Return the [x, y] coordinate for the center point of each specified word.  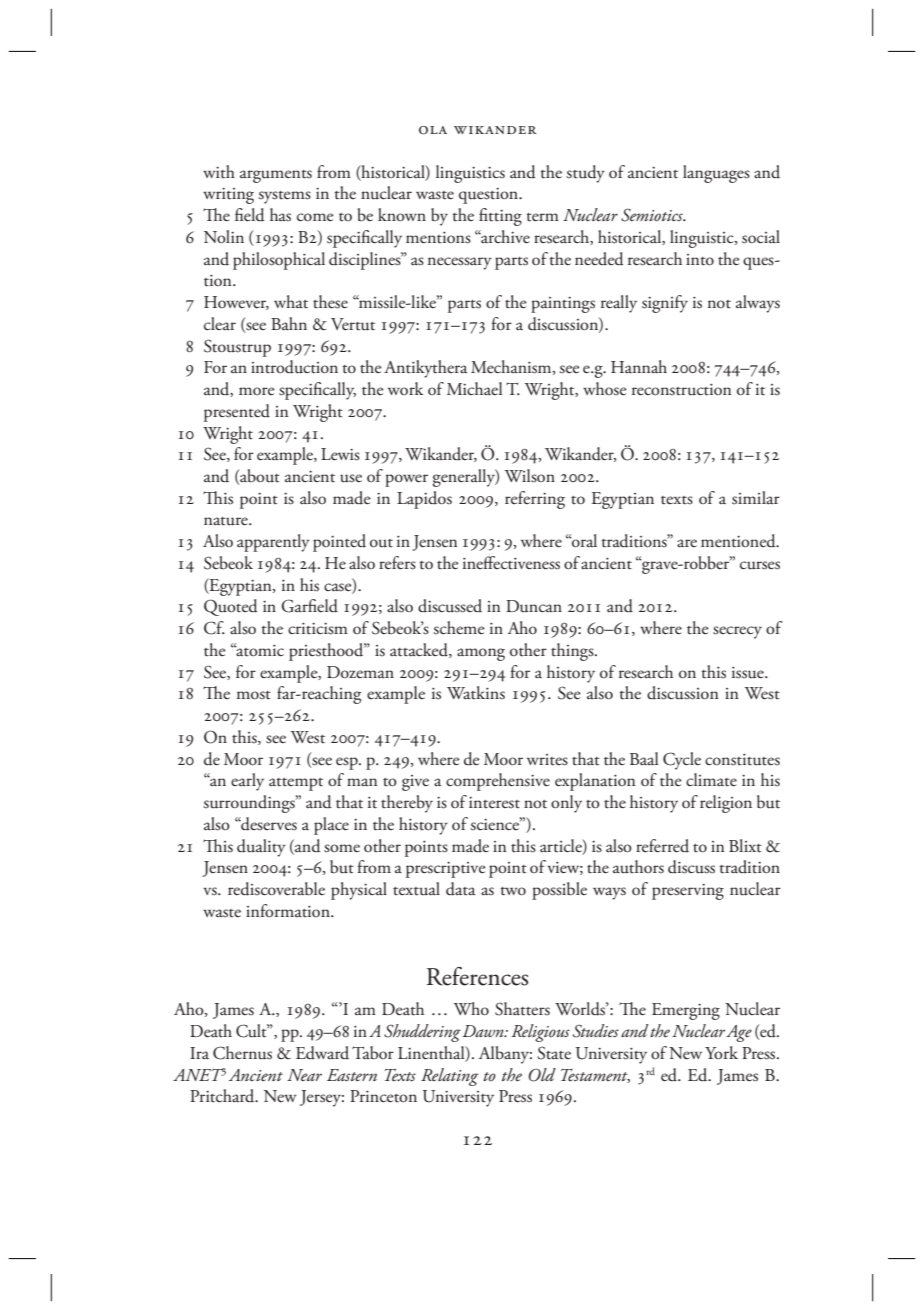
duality [261, 848]
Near [304, 1075]
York [721, 1052]
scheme [459, 628]
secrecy [737, 632]
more [257, 391]
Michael [475, 388]
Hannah [639, 366]
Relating [450, 1077]
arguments [276, 176]
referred [662, 846]
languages [716, 174]
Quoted [231, 607]
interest [494, 803]
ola [433, 130]
